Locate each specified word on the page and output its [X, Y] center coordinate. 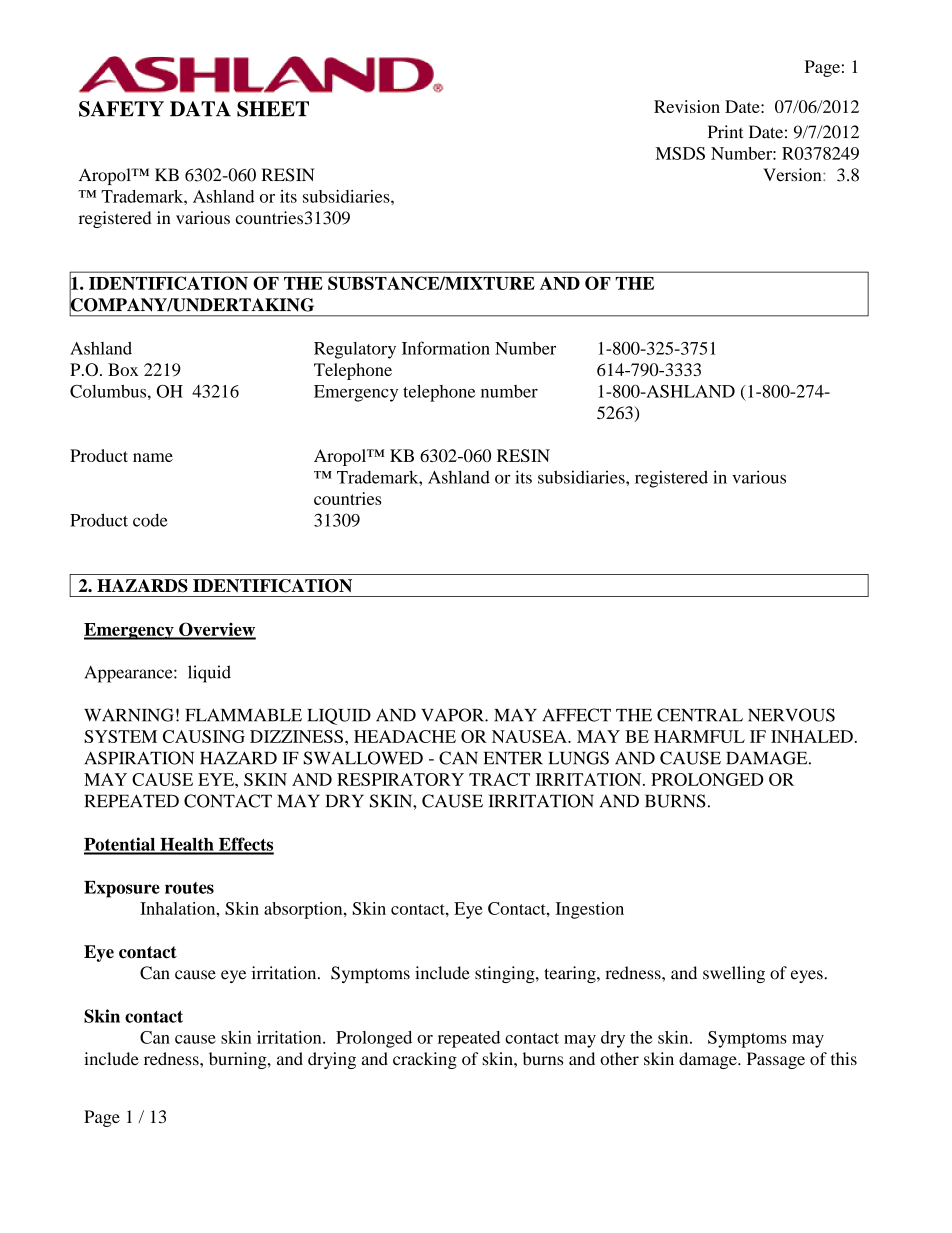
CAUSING [204, 736]
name [153, 457]
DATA [200, 109]
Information [446, 348]
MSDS [680, 153]
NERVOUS [791, 715]
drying [332, 1060]
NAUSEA [530, 736]
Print [725, 132]
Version [793, 175]
